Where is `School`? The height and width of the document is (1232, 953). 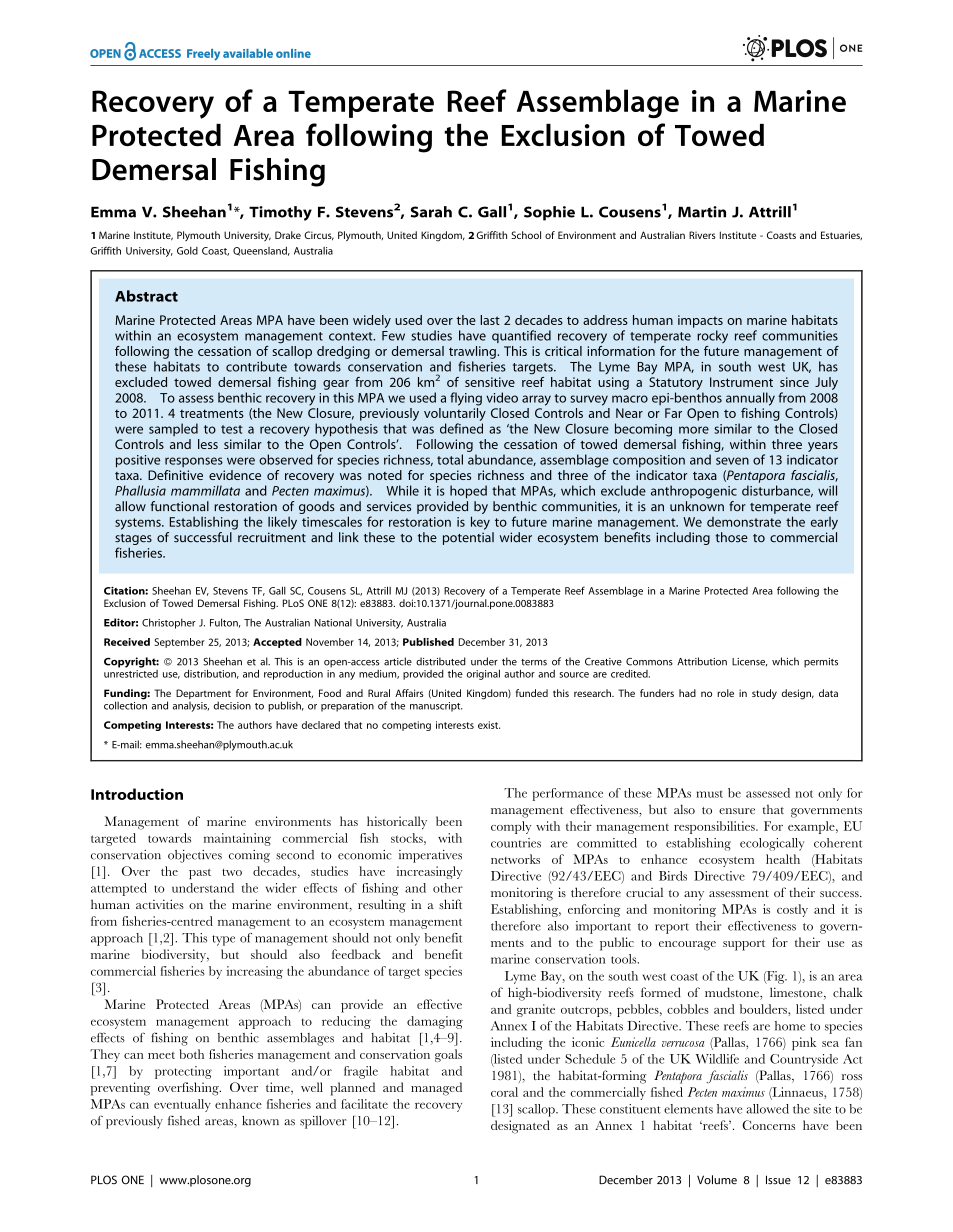
School is located at coordinates (526, 235).
